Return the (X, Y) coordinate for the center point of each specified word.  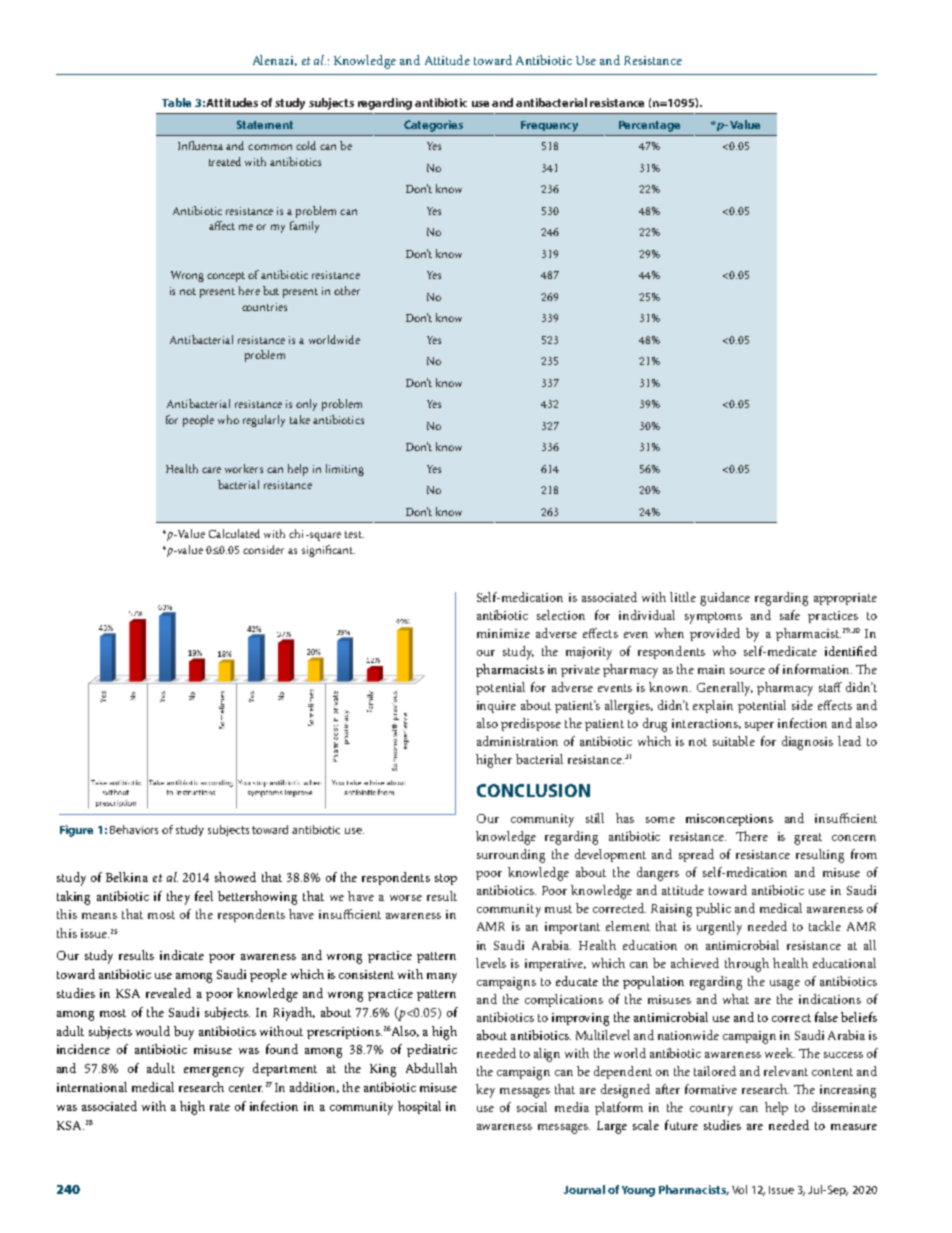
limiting (345, 470)
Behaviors (134, 829)
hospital (419, 1107)
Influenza (200, 145)
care (211, 470)
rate (220, 1107)
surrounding (511, 856)
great (808, 839)
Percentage (649, 126)
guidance (725, 599)
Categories (433, 126)
